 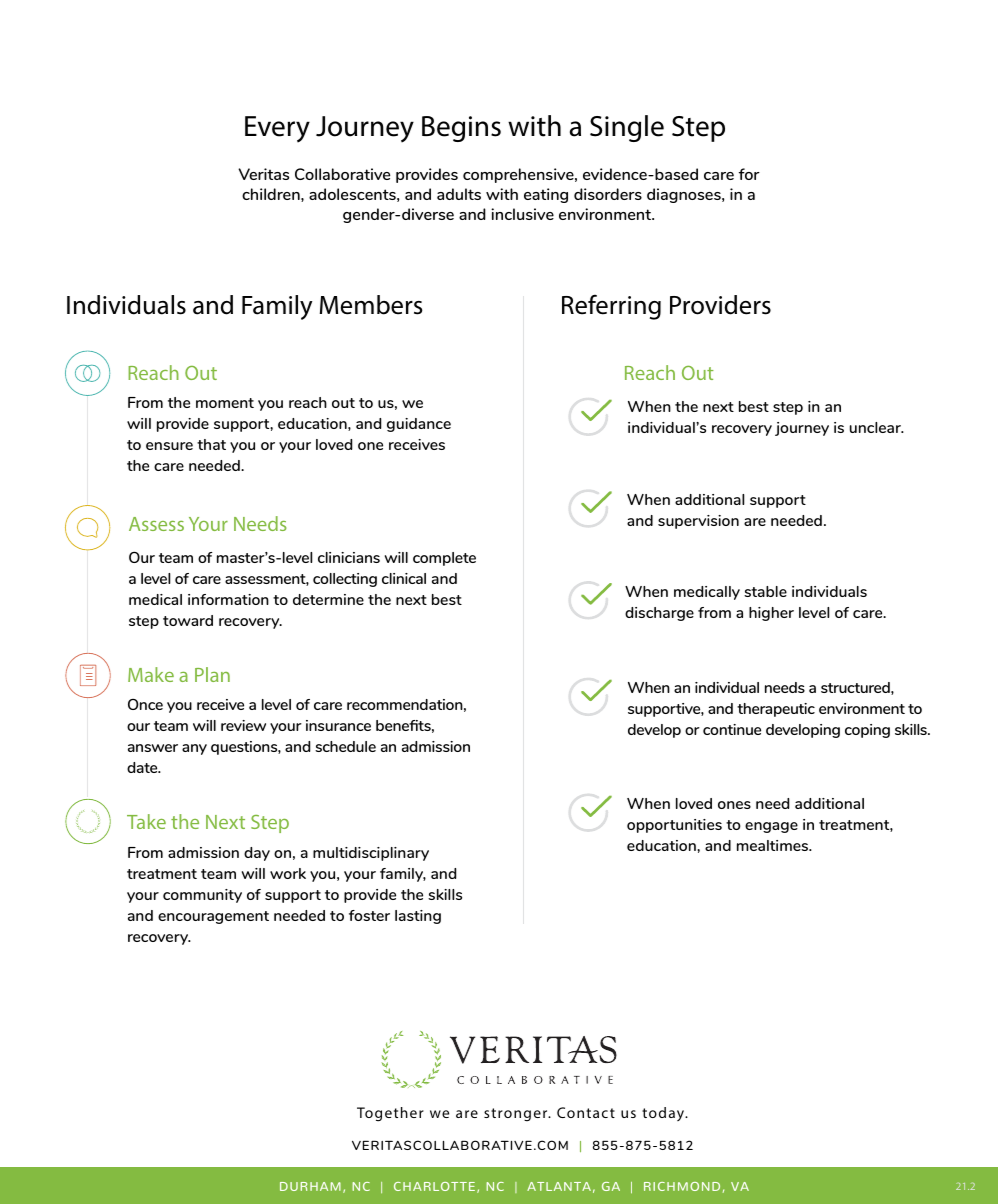 What do you see at coordinates (546, 195) in the screenshot?
I see `eating` at bounding box center [546, 195].
